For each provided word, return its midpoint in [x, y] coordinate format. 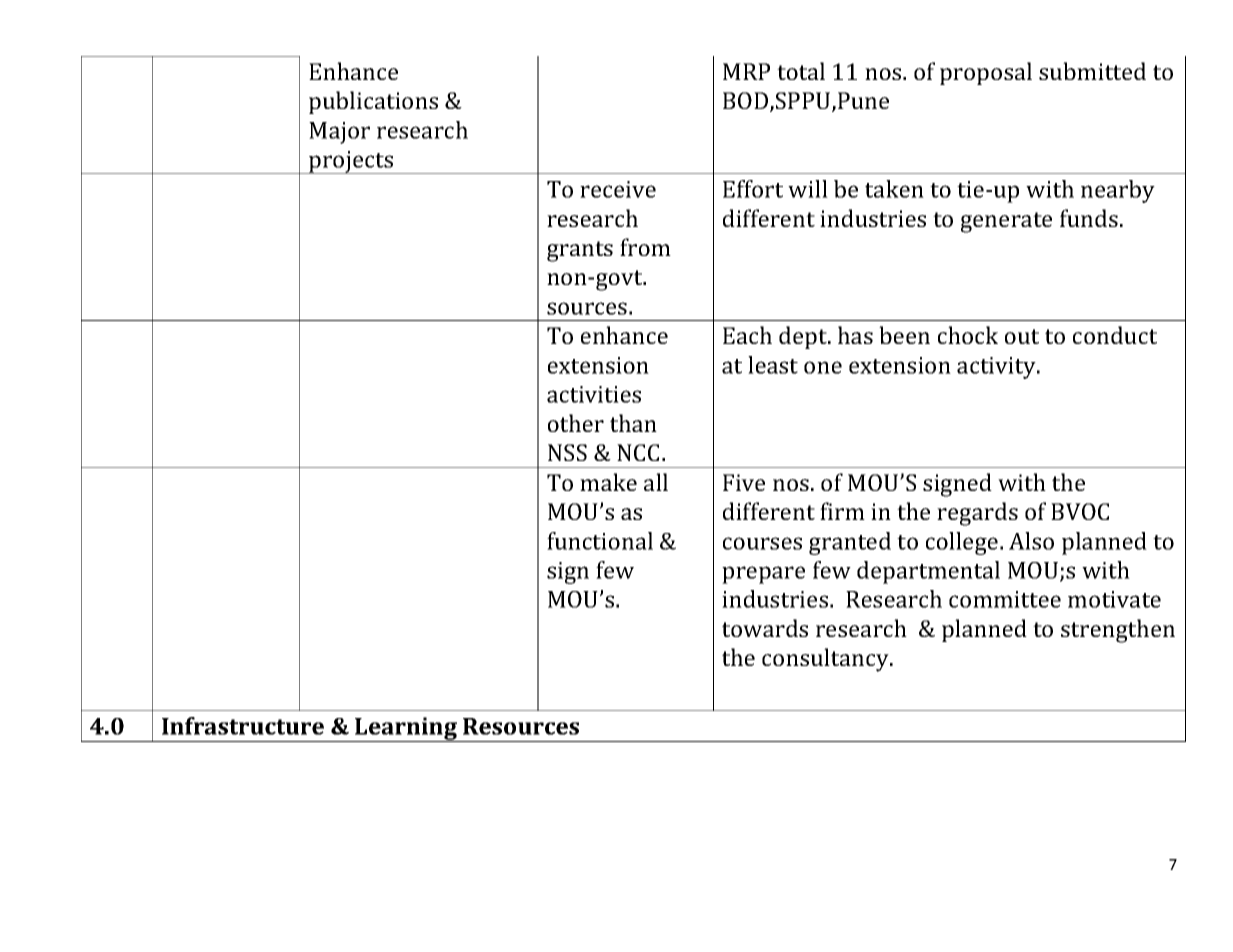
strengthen [1118, 631]
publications [373, 102]
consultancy [826, 660]
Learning [406, 729]
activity [997, 368]
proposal [986, 73]
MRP [746, 71]
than [633, 423]
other [576, 423]
